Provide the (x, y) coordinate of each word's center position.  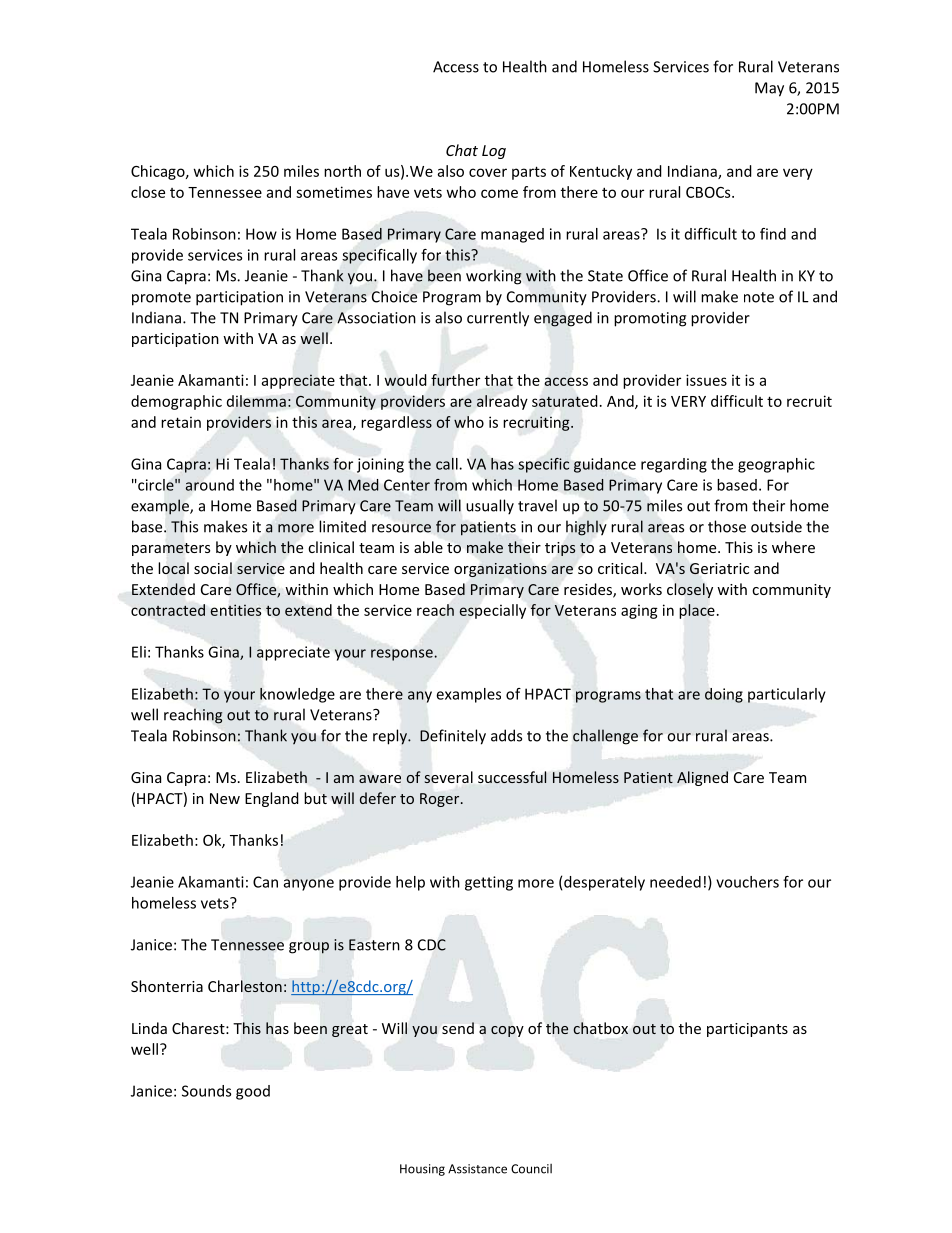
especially (492, 611)
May (769, 89)
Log (494, 152)
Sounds (206, 1091)
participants (747, 1030)
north (342, 171)
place (697, 611)
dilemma (256, 401)
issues (706, 380)
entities (236, 610)
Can (265, 882)
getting (489, 883)
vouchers (747, 882)
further (455, 380)
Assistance (477, 1169)
